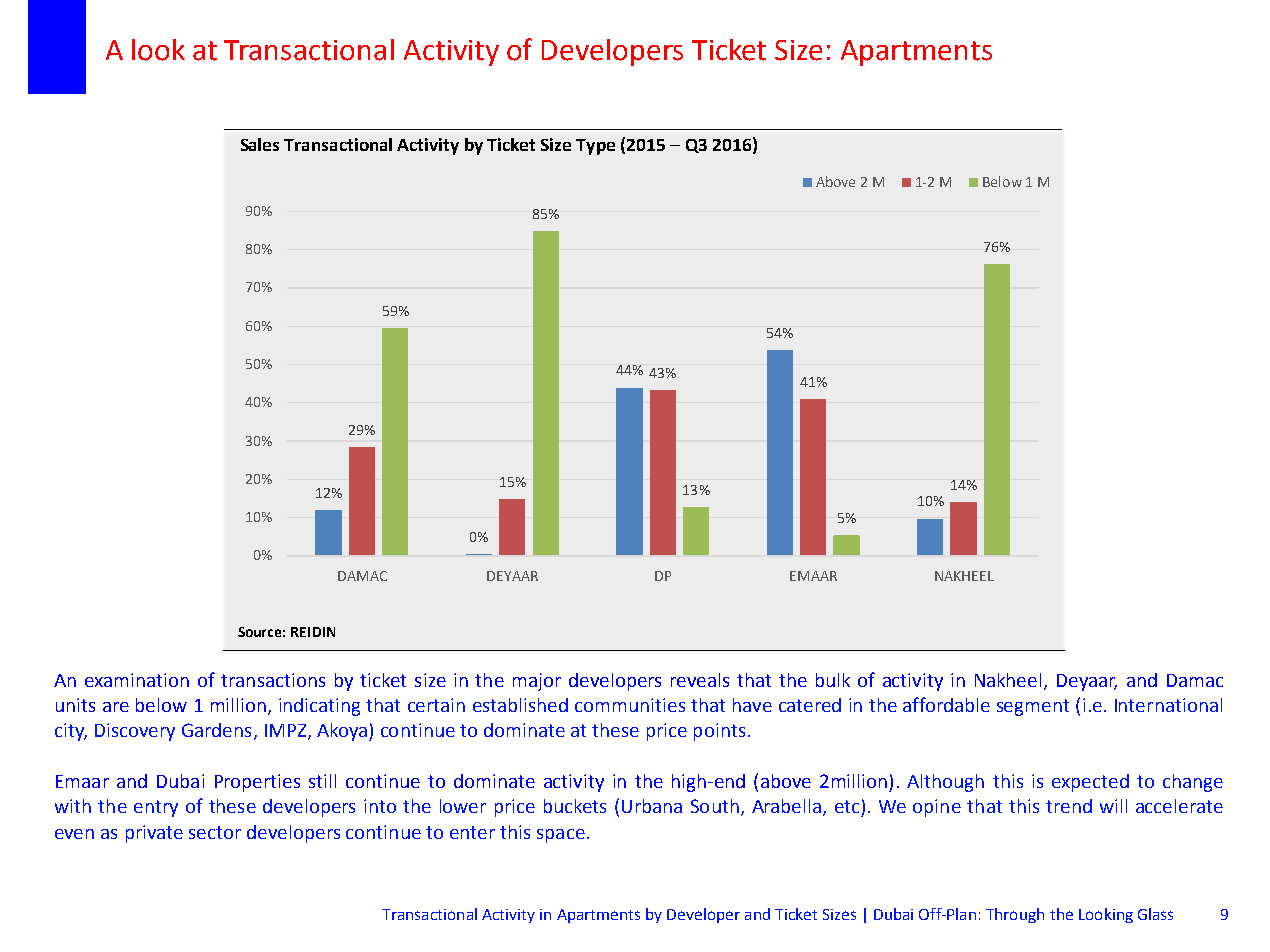 Image resolution: width=1270 pixels, height=952 pixels. Describe the element at coordinates (1033, 707) in the screenshot. I see `segment` at that location.
